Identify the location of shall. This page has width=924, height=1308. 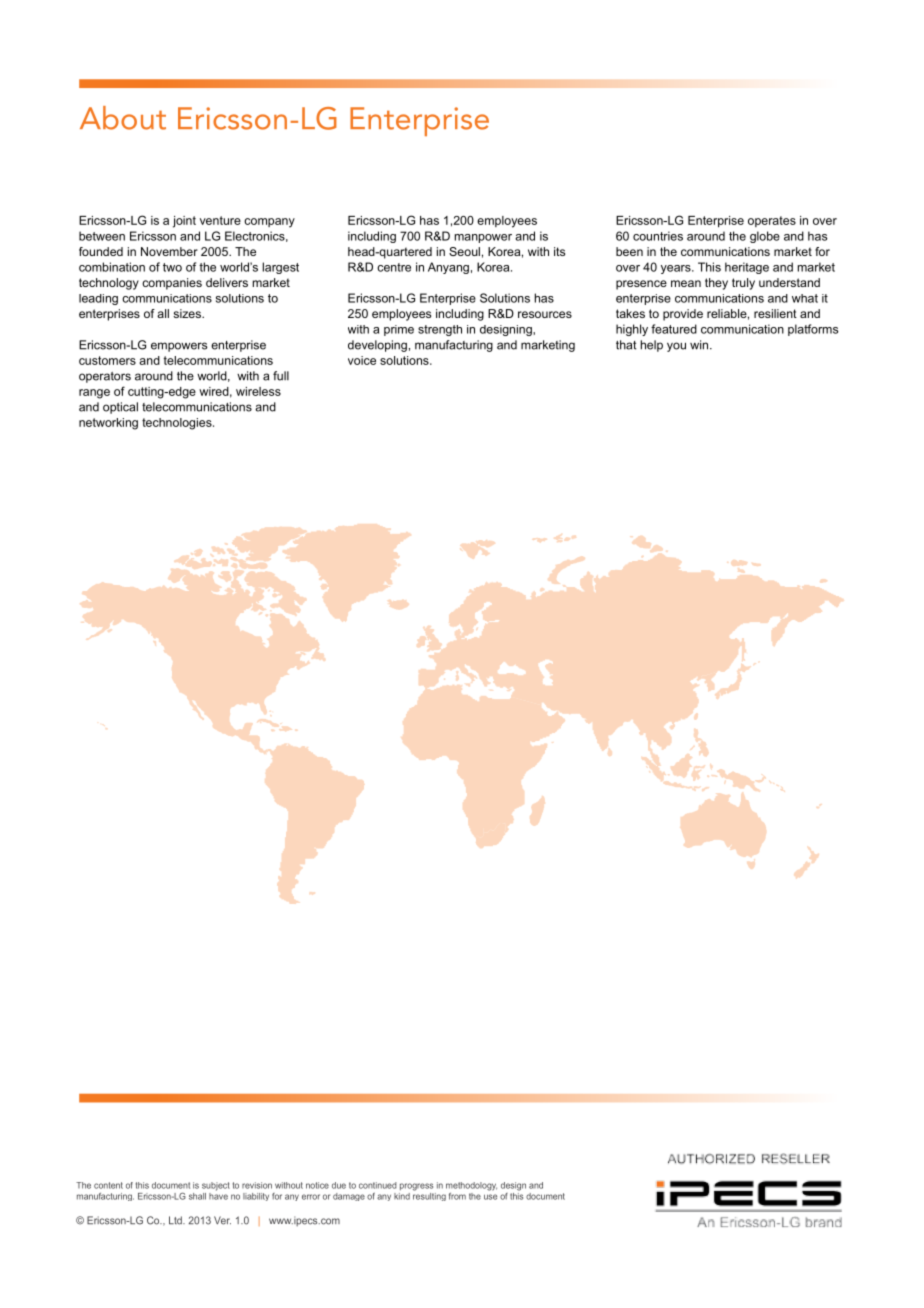
(197, 1196).
